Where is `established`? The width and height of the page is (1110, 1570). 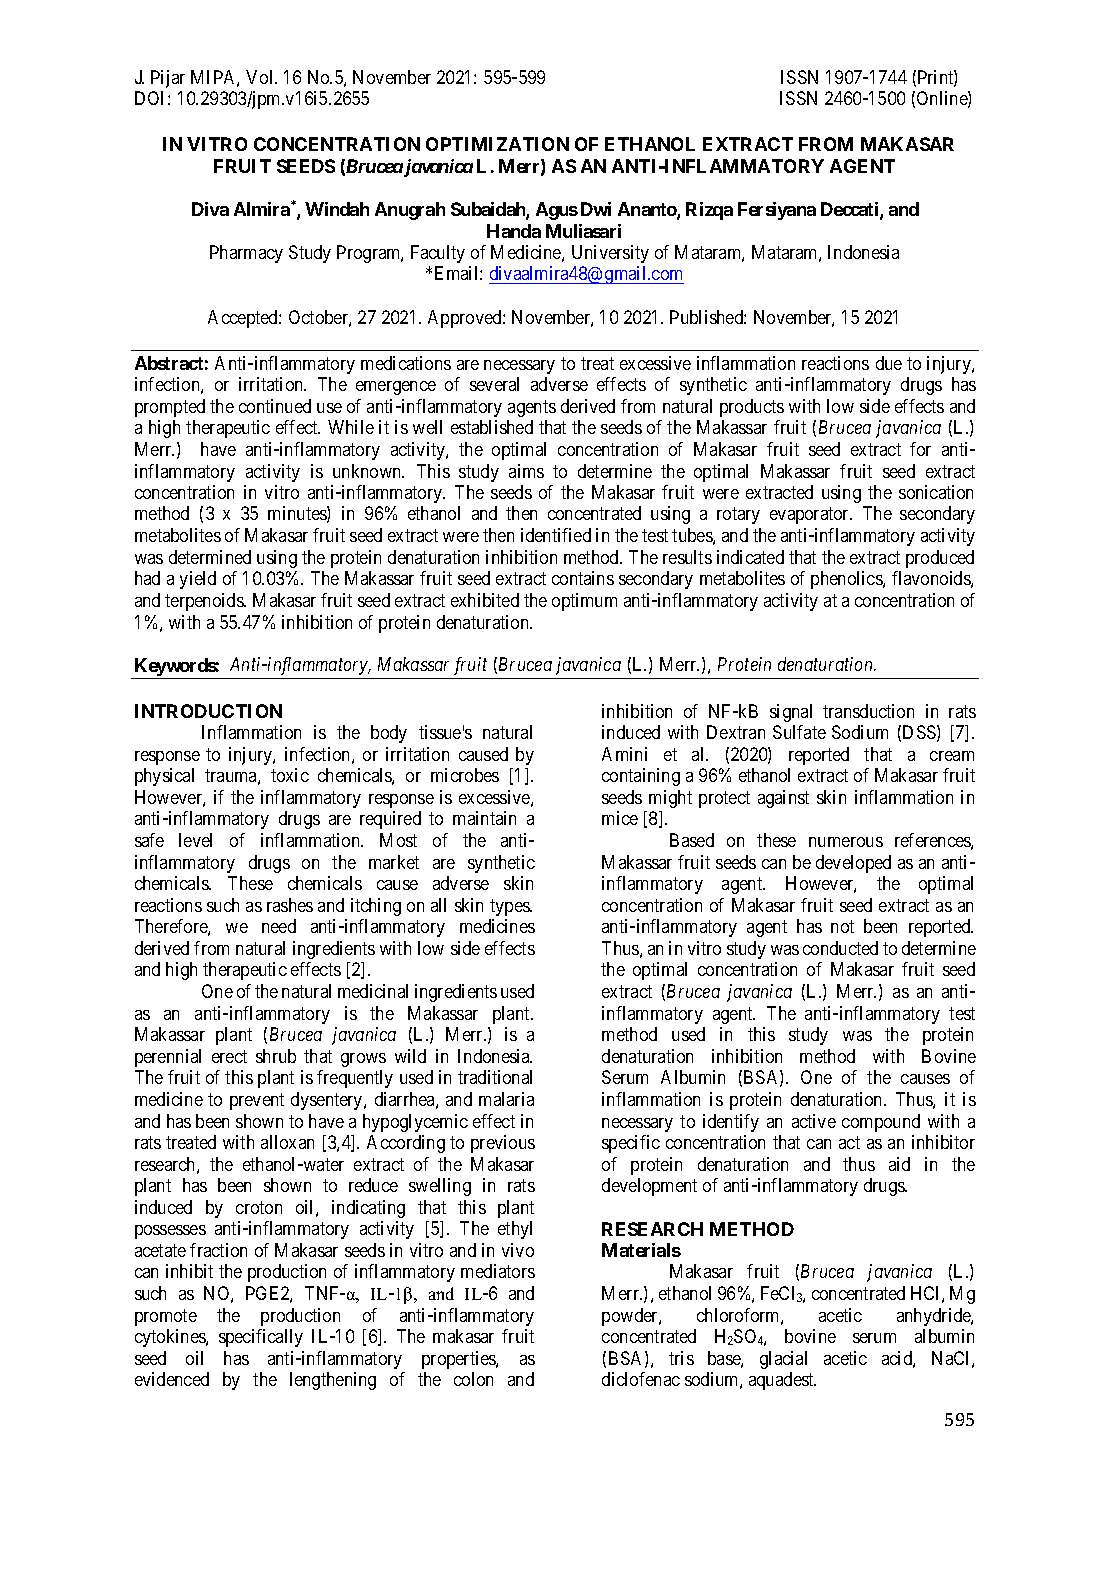
established is located at coordinates (492, 427).
